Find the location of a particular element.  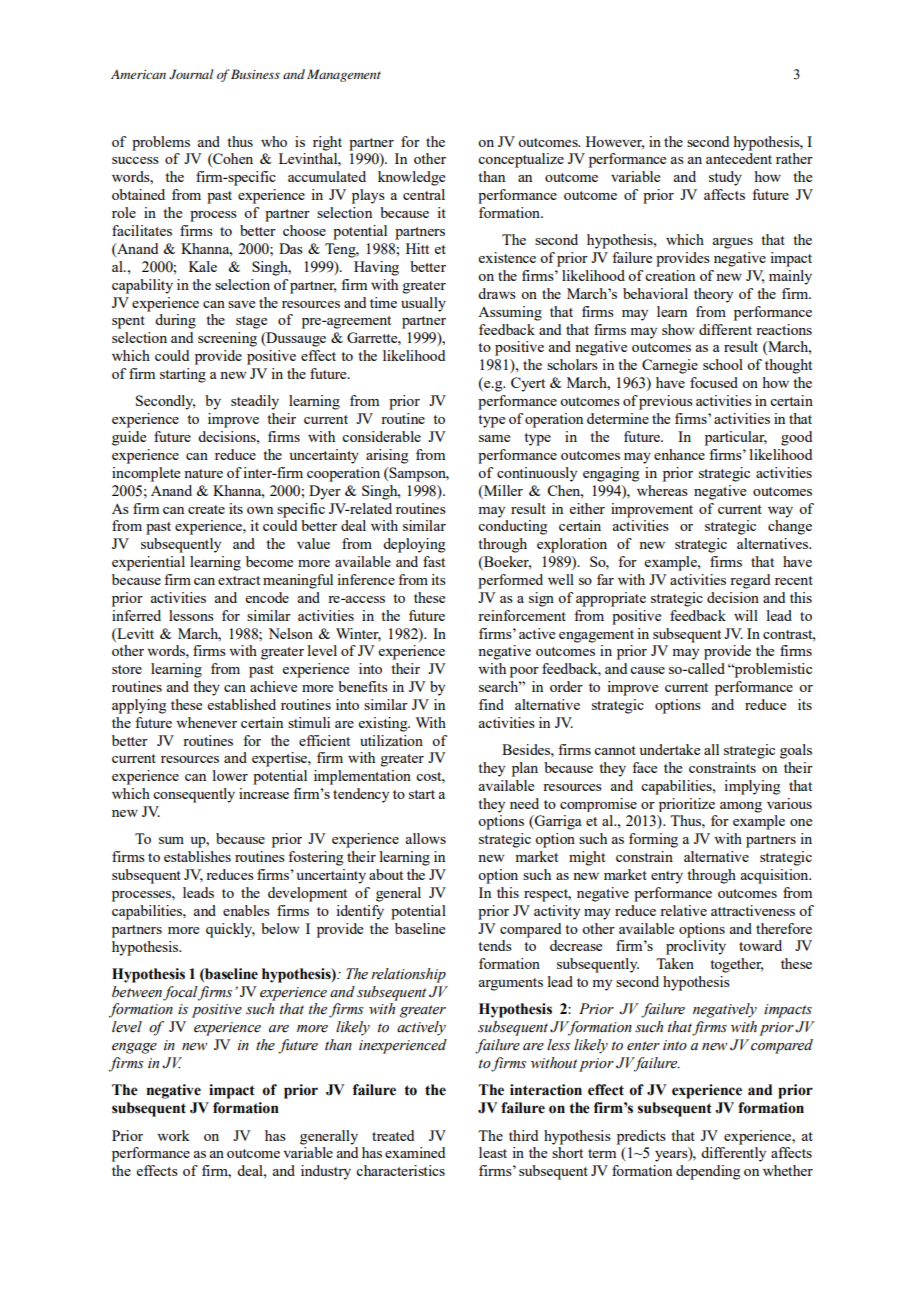

extract is located at coordinates (239, 580).
